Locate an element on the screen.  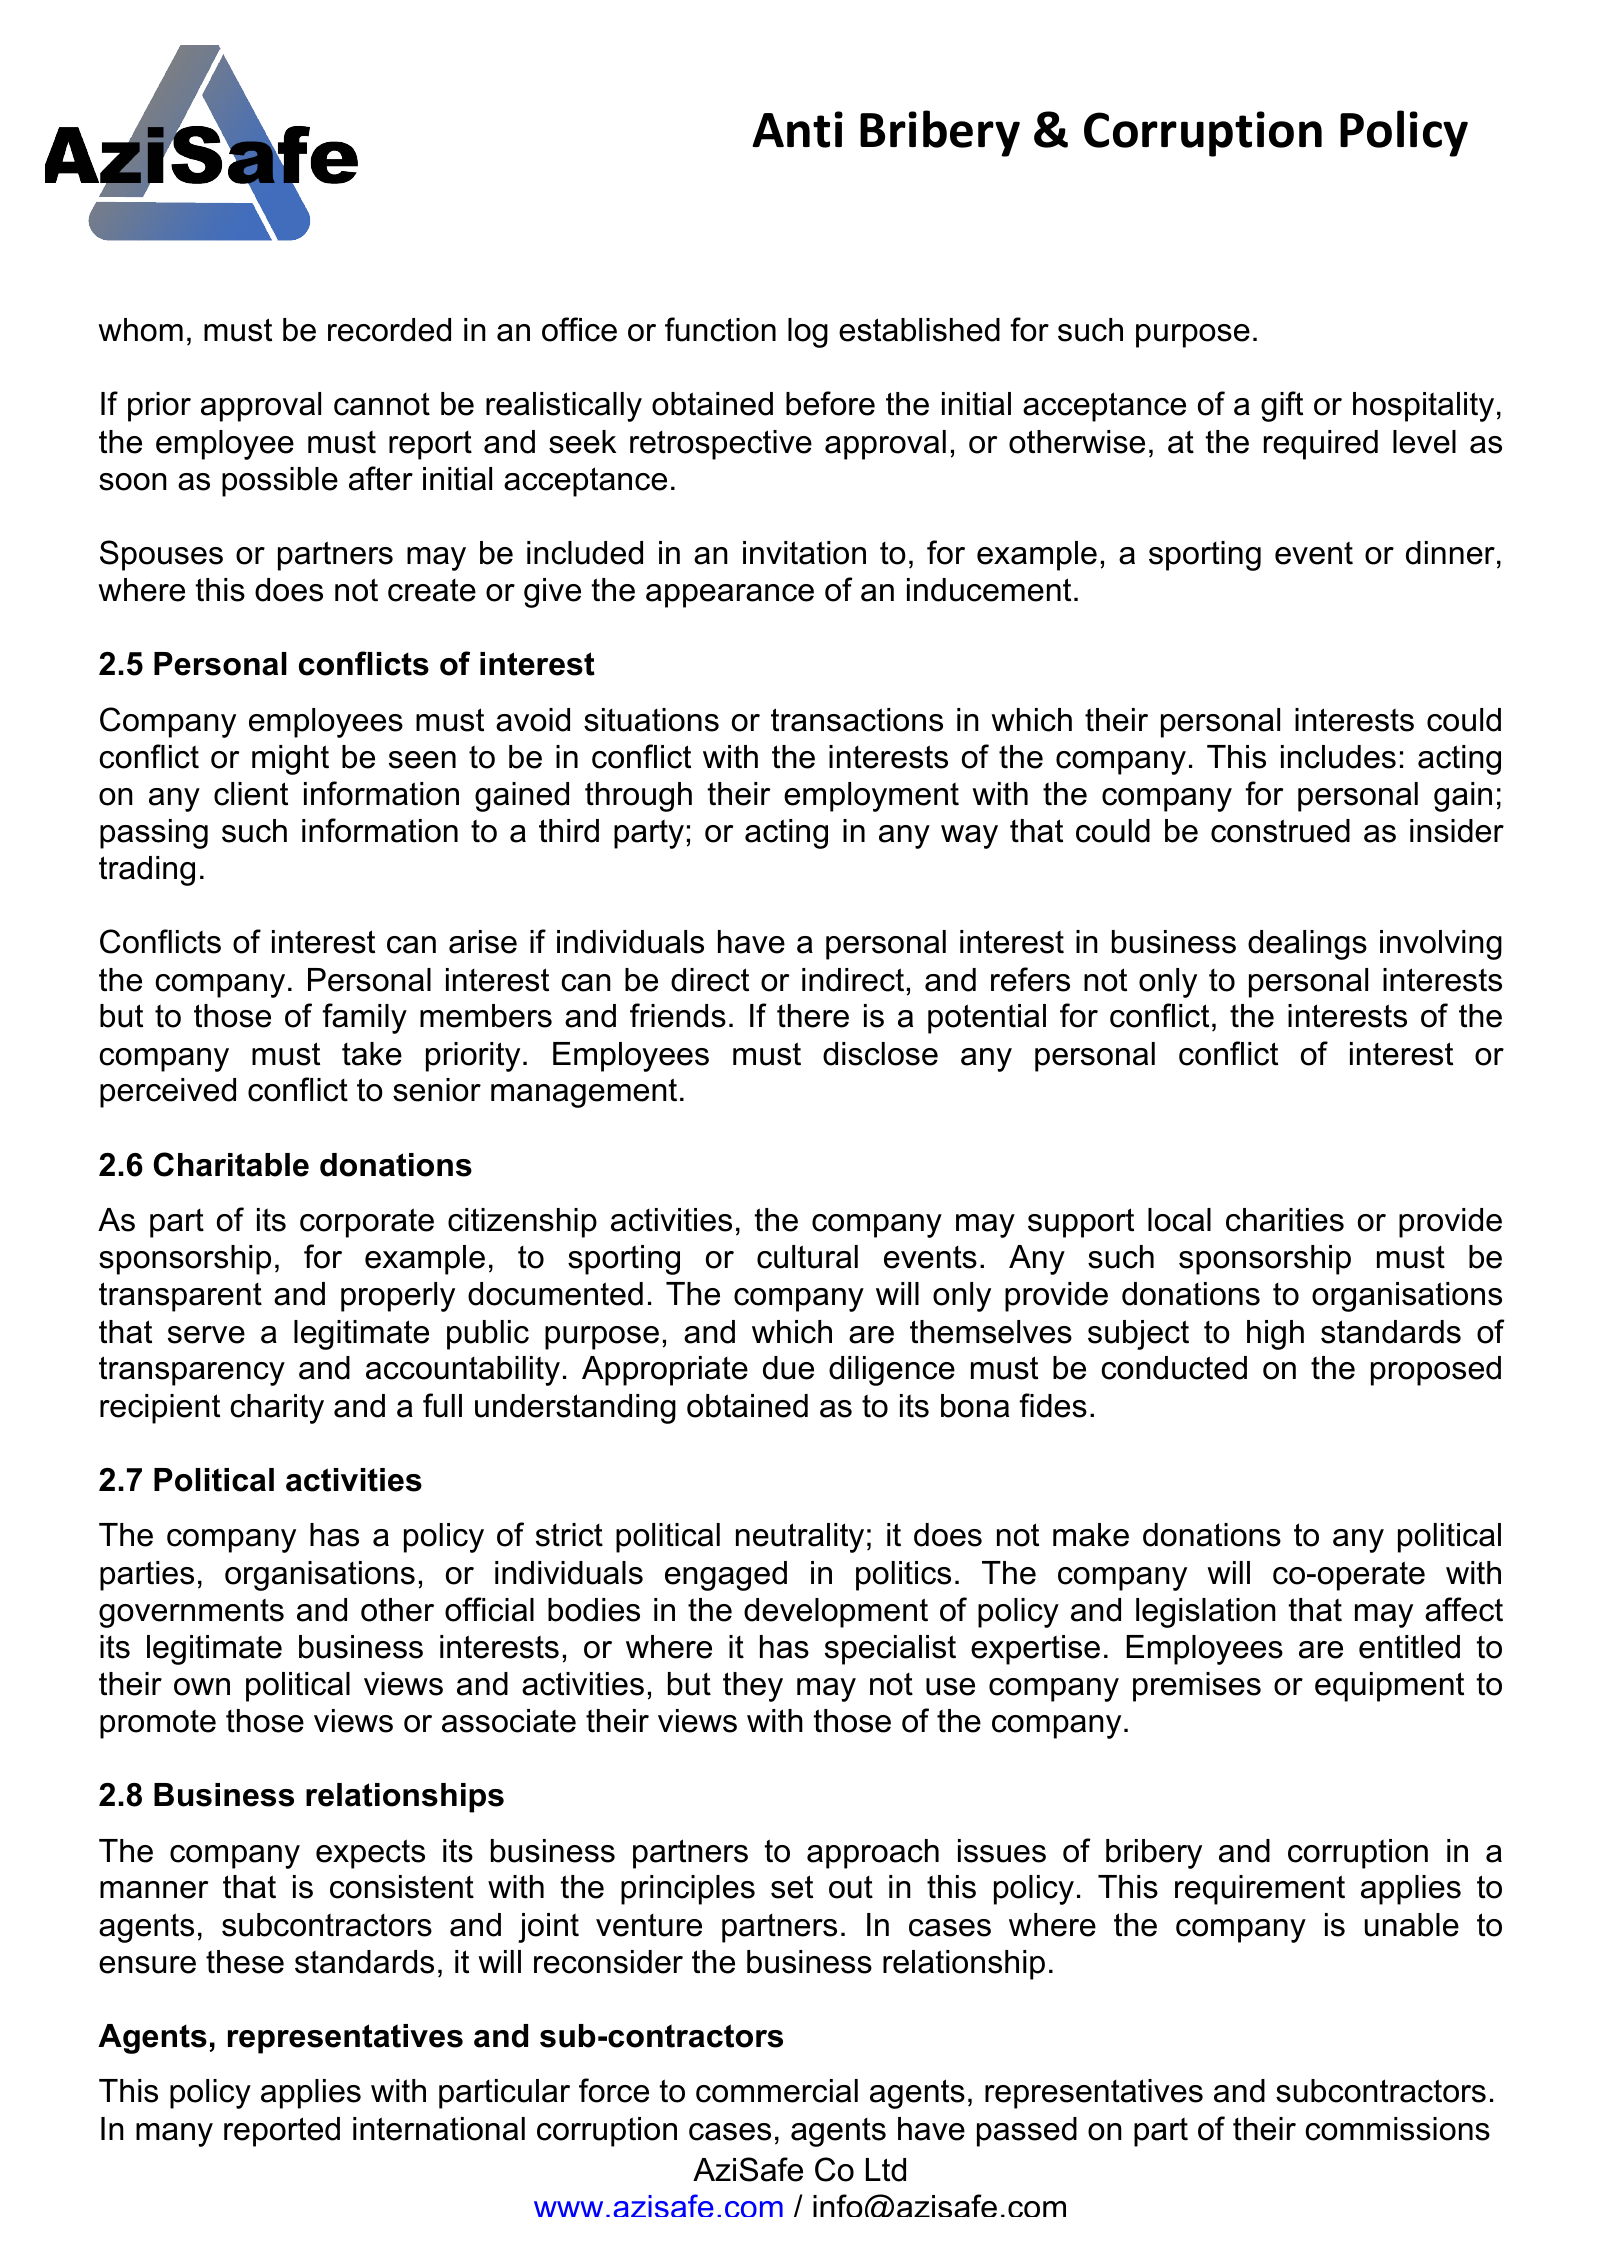
before is located at coordinates (830, 403).
